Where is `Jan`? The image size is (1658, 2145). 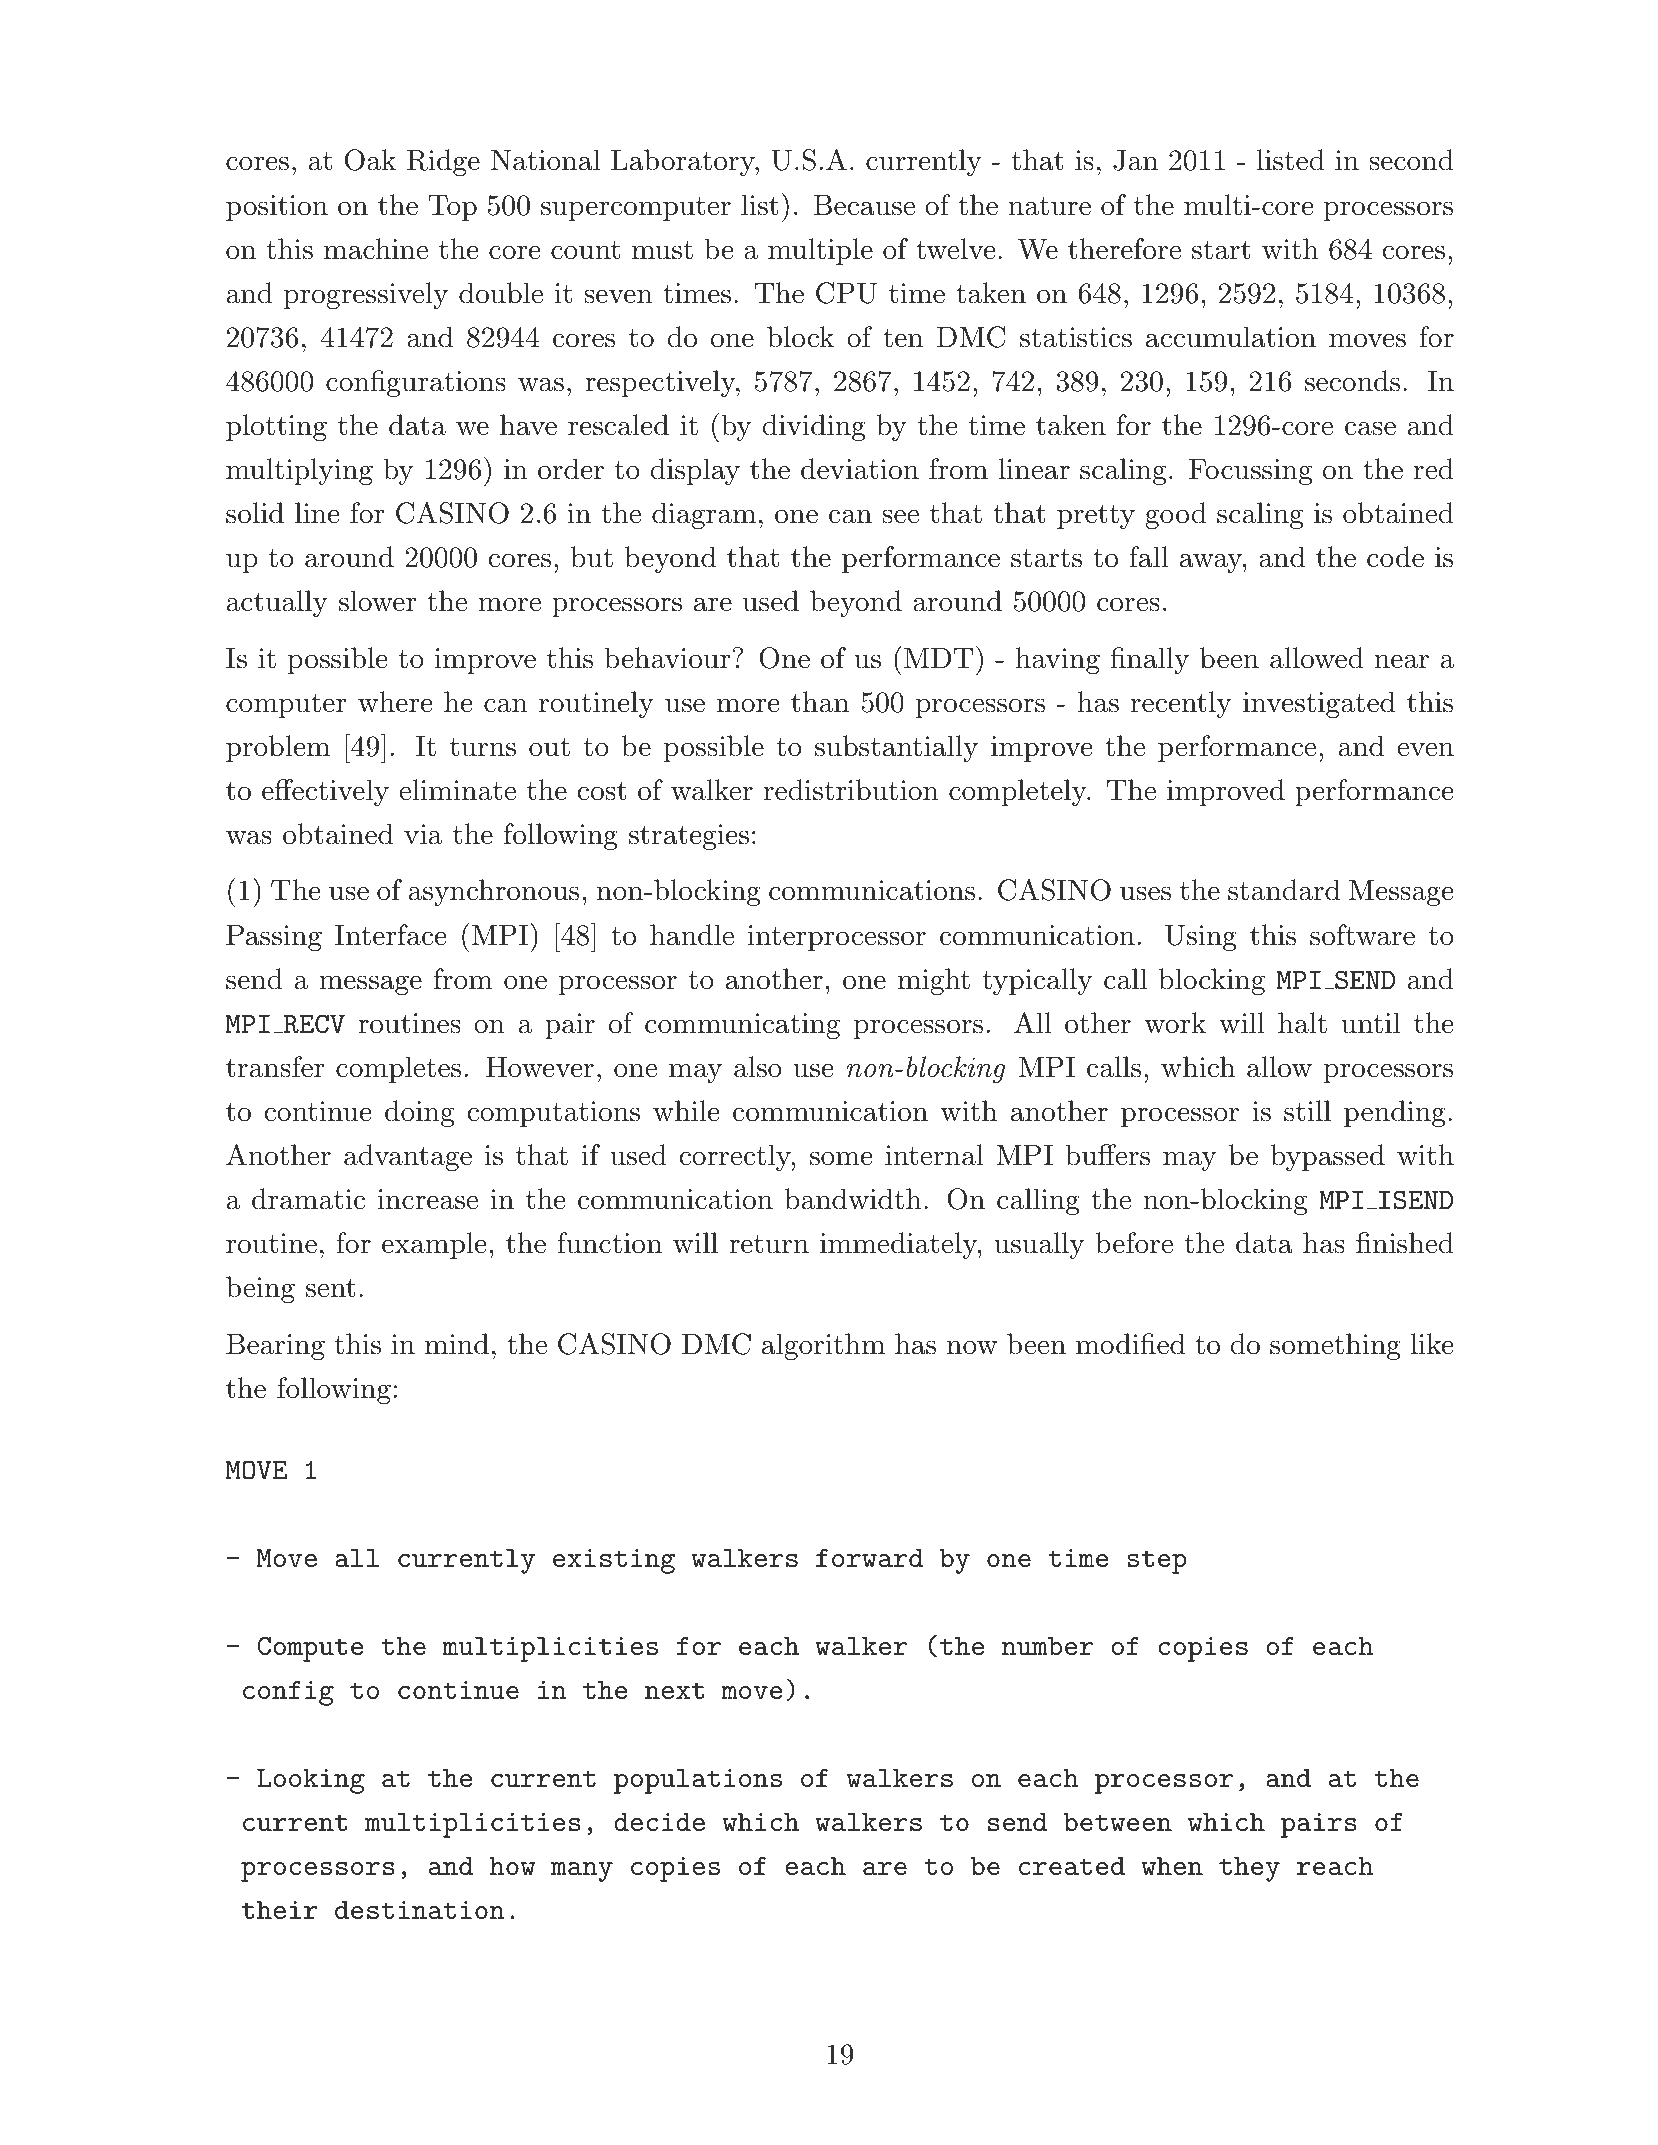
Jan is located at coordinates (1135, 160).
